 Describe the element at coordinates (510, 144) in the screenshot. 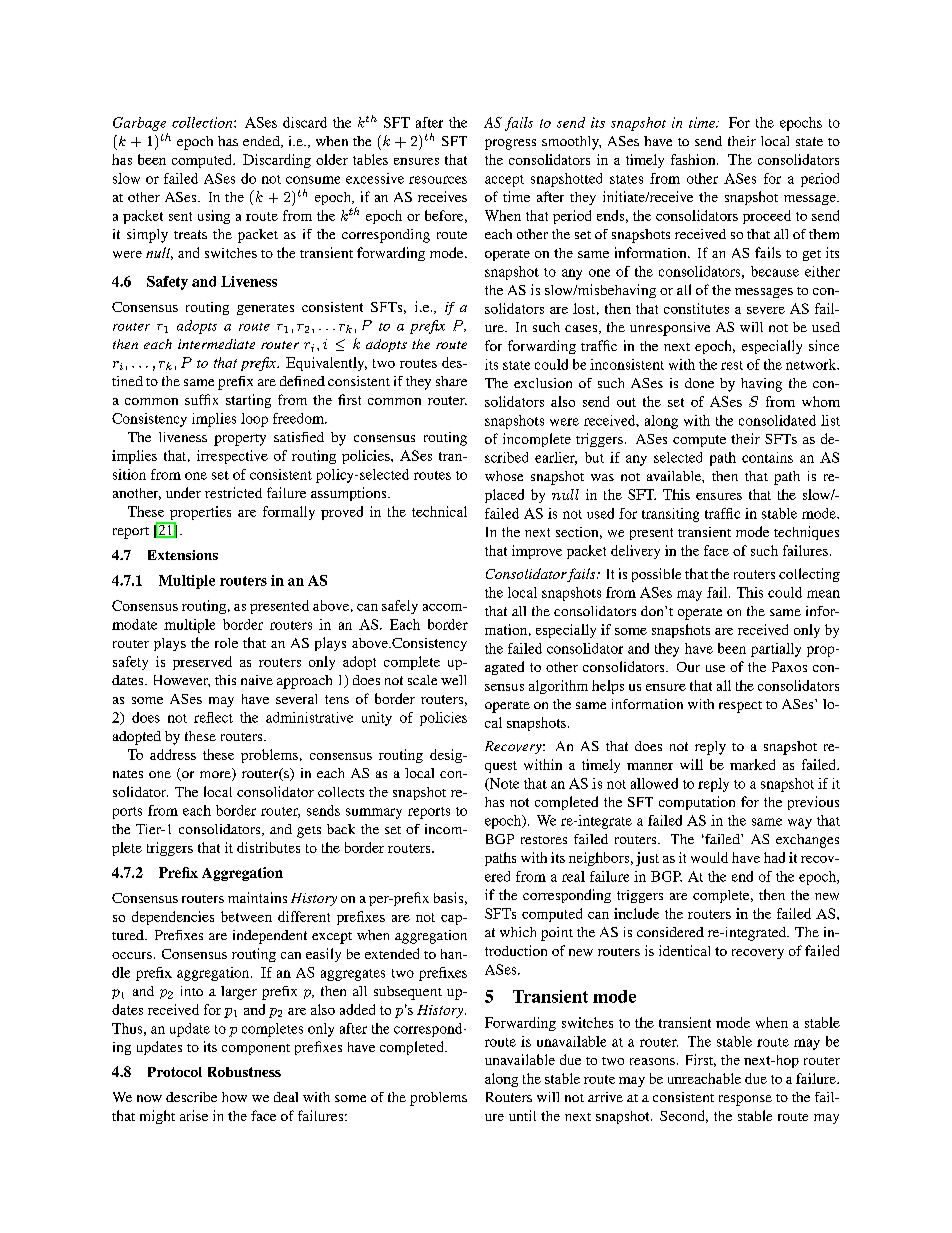

I see `progress` at that location.
